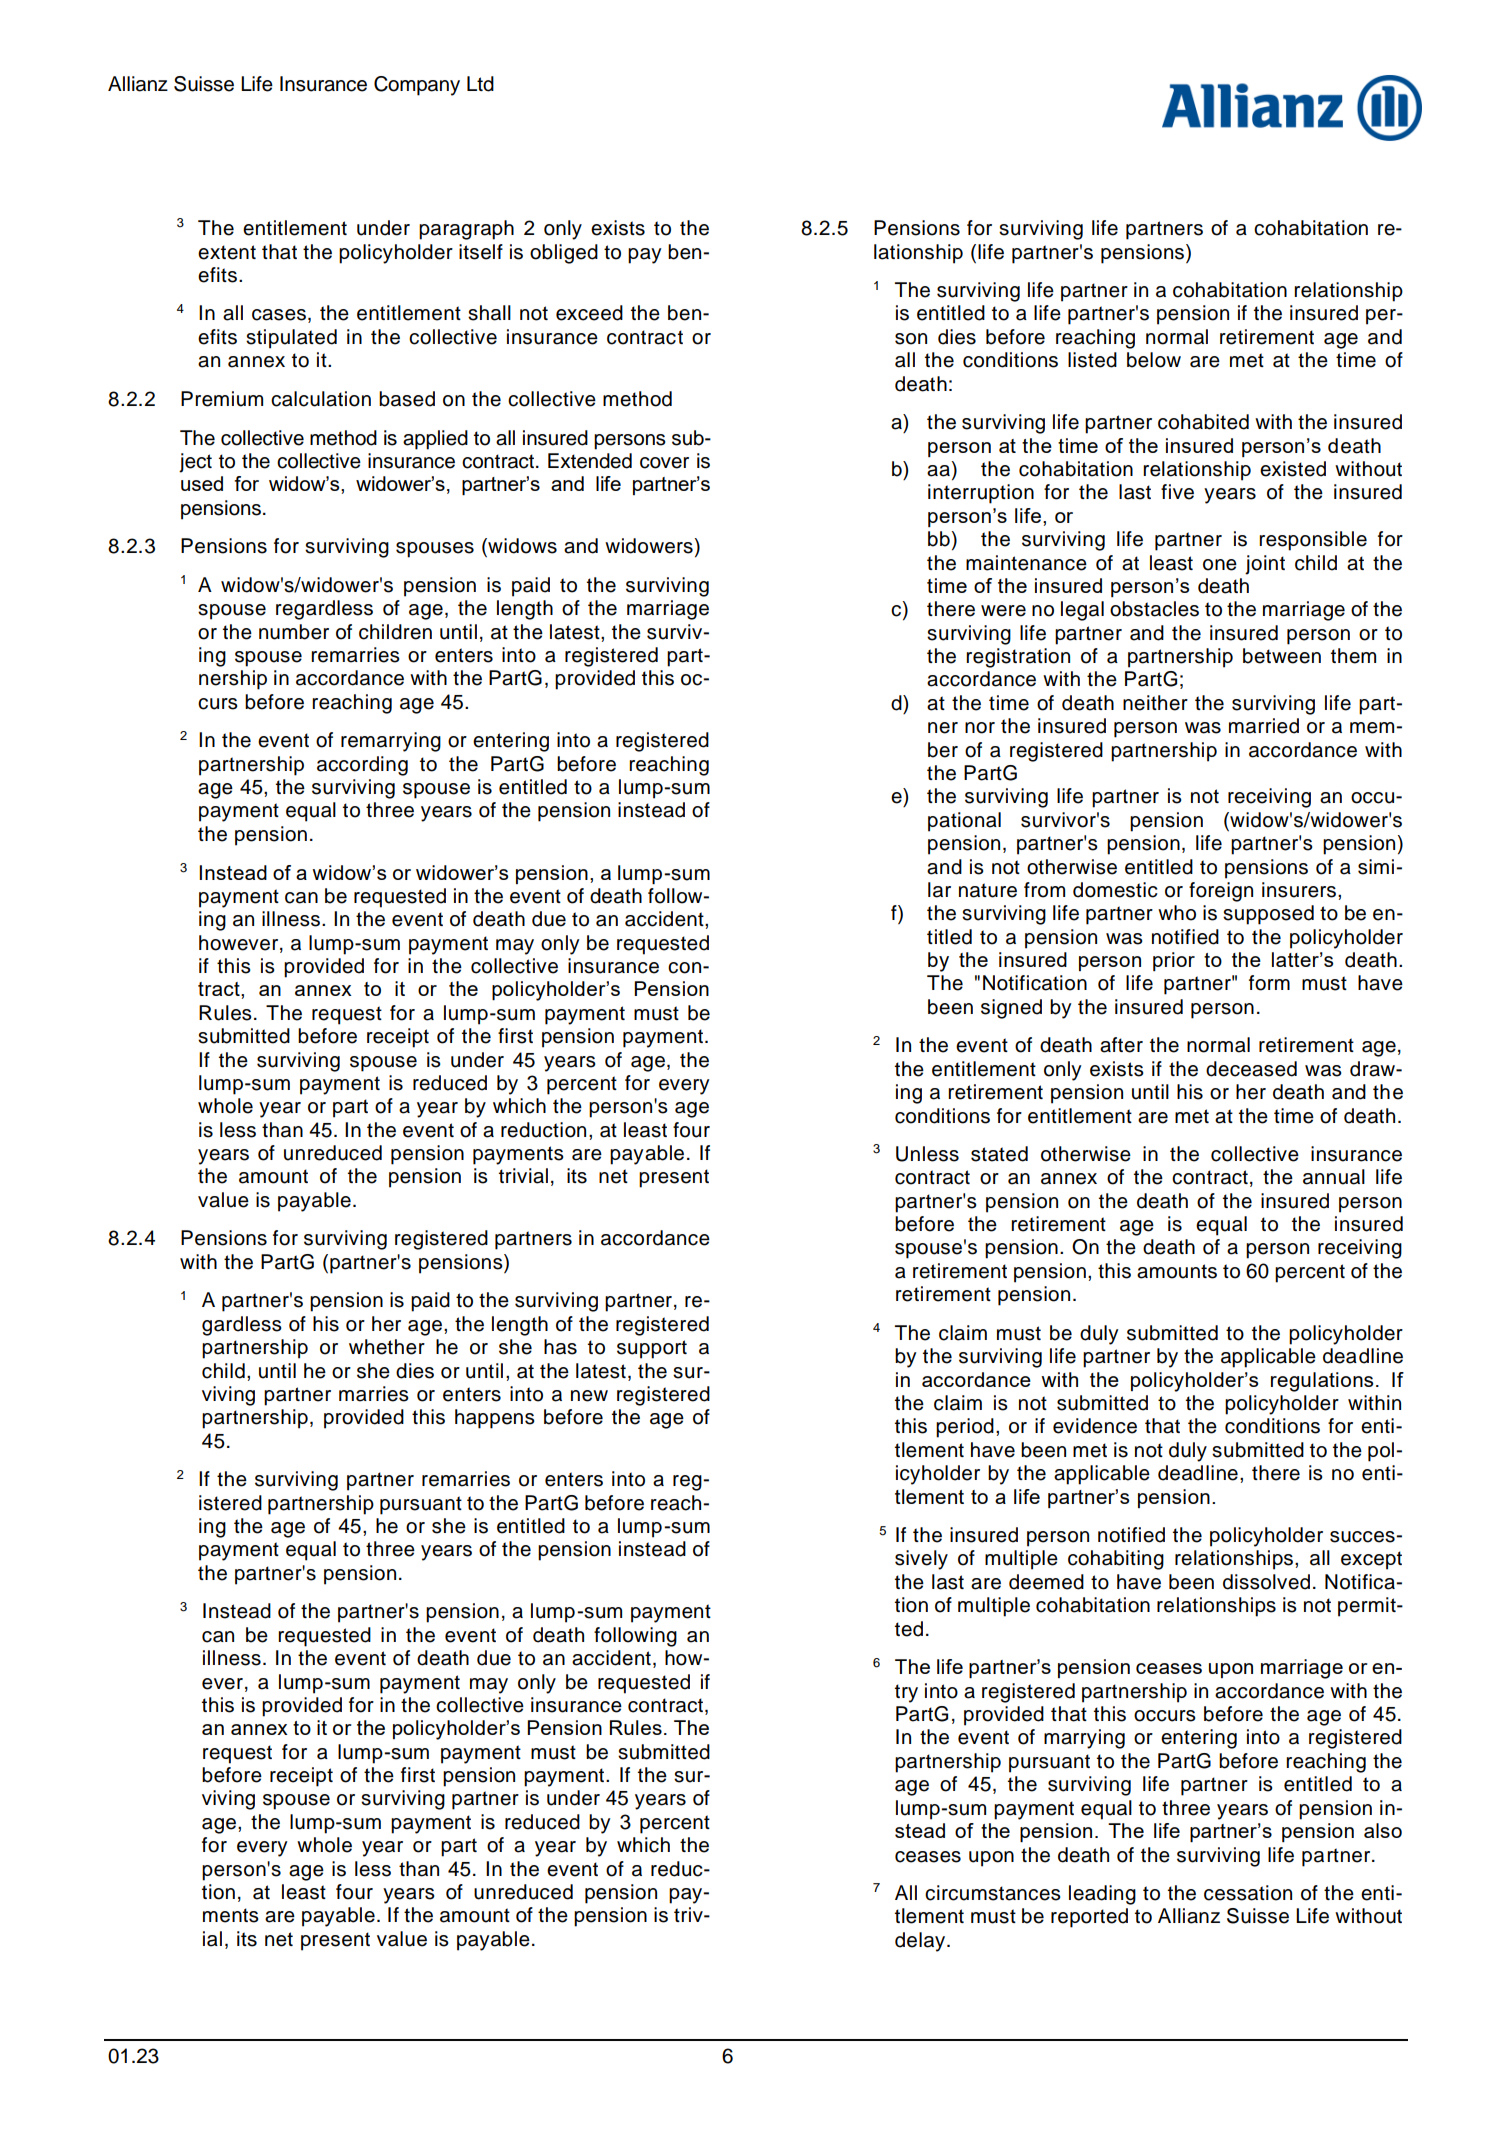 The height and width of the page is (2139, 1512). I want to click on delay, so click(921, 1942).
